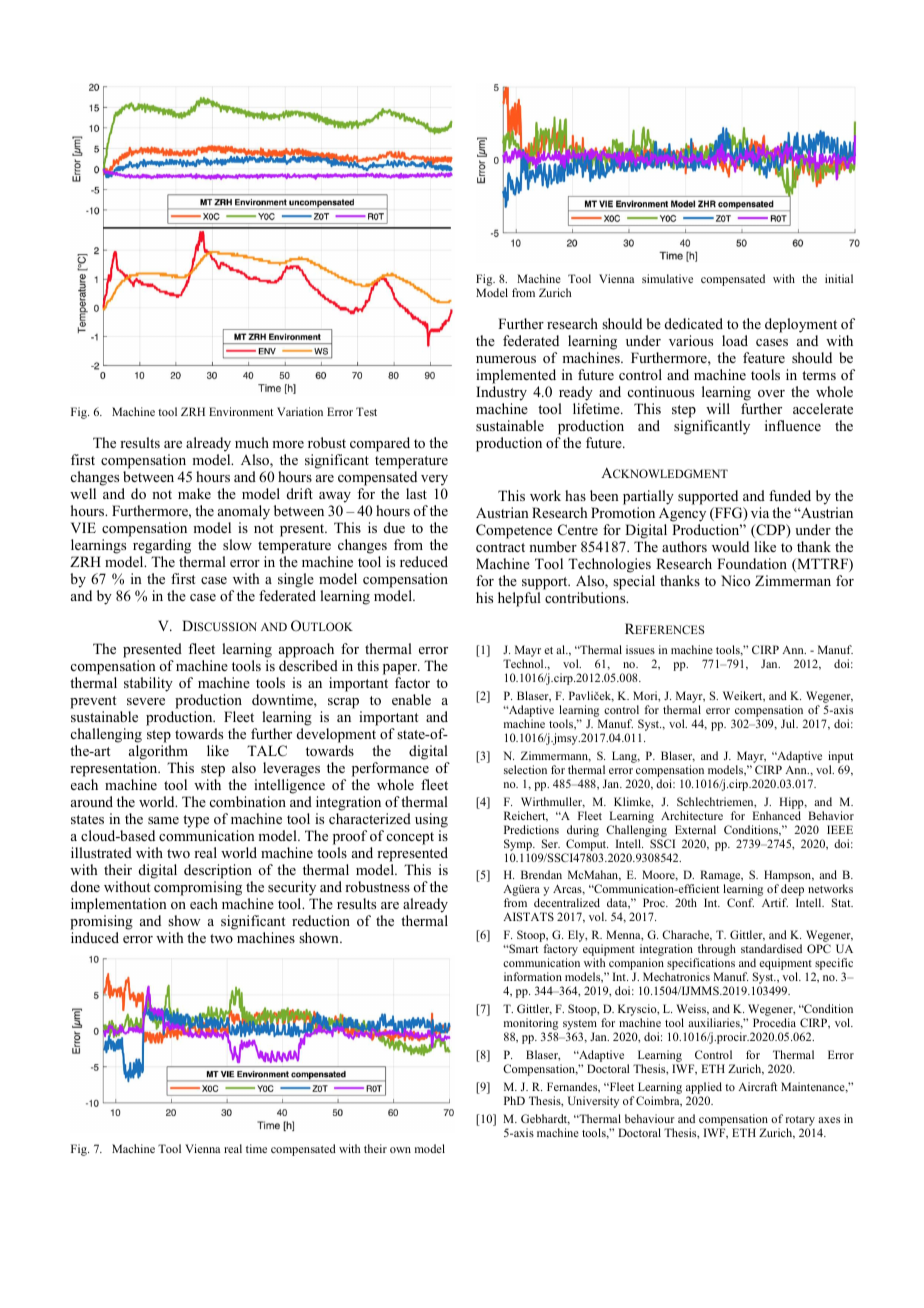 This page has height=1308, width=924. Describe the element at coordinates (525, 769) in the page. I see `selection` at that location.
